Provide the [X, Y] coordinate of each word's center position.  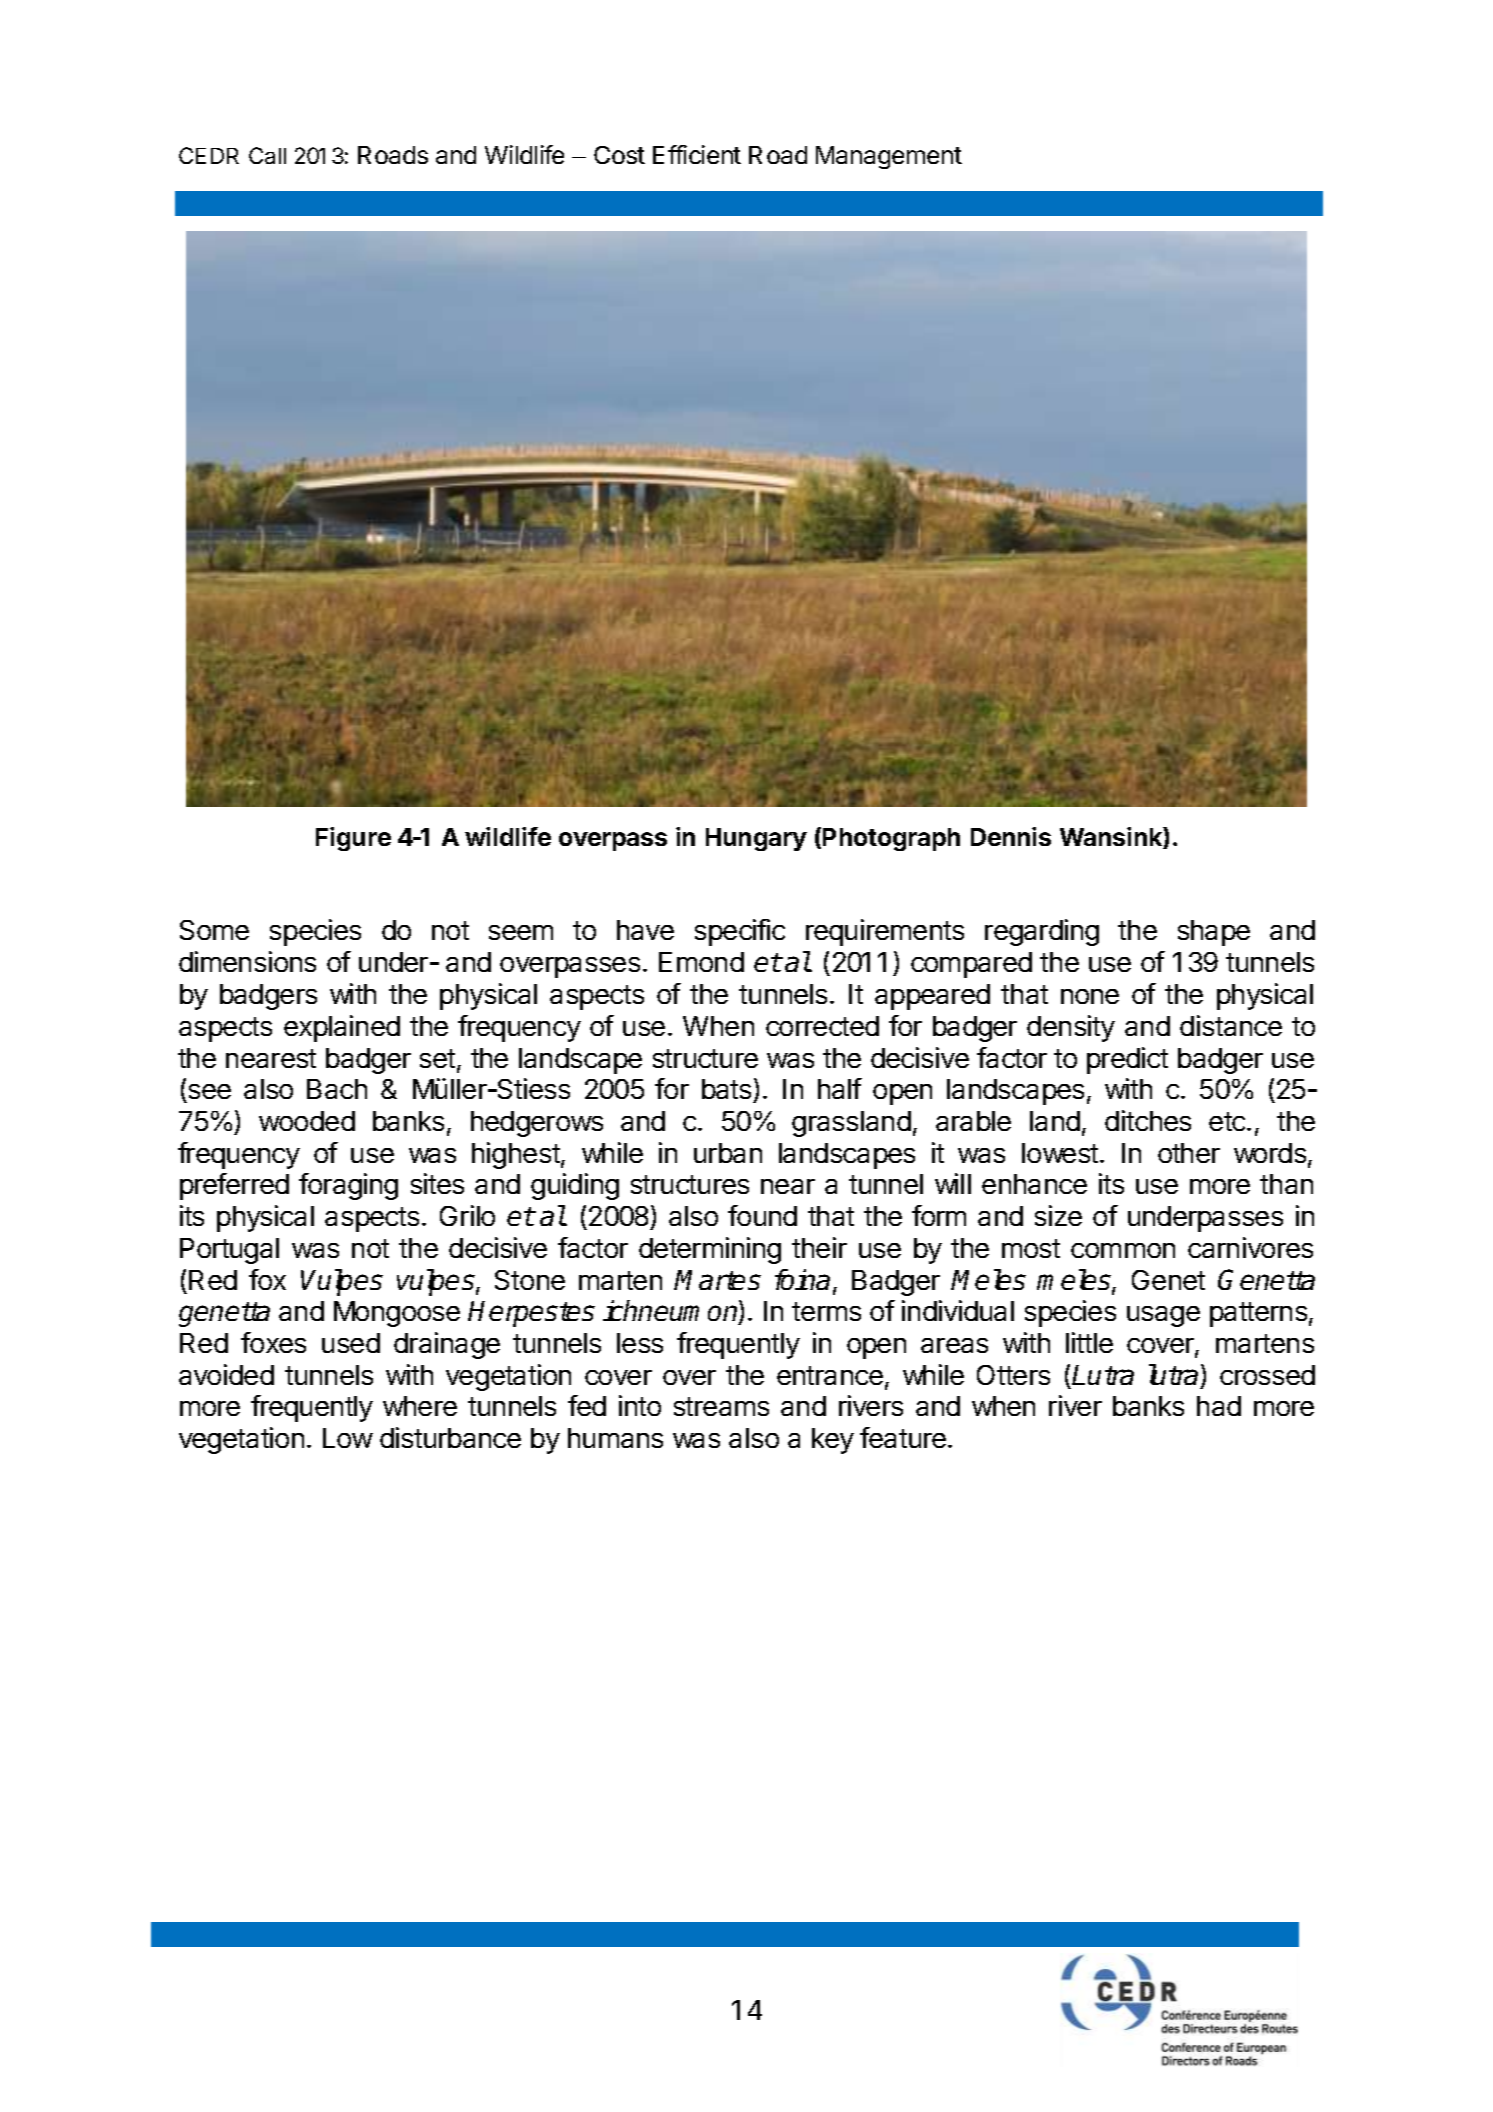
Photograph [891, 839]
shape [1214, 933]
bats [726, 1089]
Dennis [1011, 836]
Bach [337, 1089]
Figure [353, 839]
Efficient [697, 154]
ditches [1148, 1120]
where [420, 1406]
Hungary [756, 839]
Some [214, 930]
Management [889, 157]
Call [267, 155]
